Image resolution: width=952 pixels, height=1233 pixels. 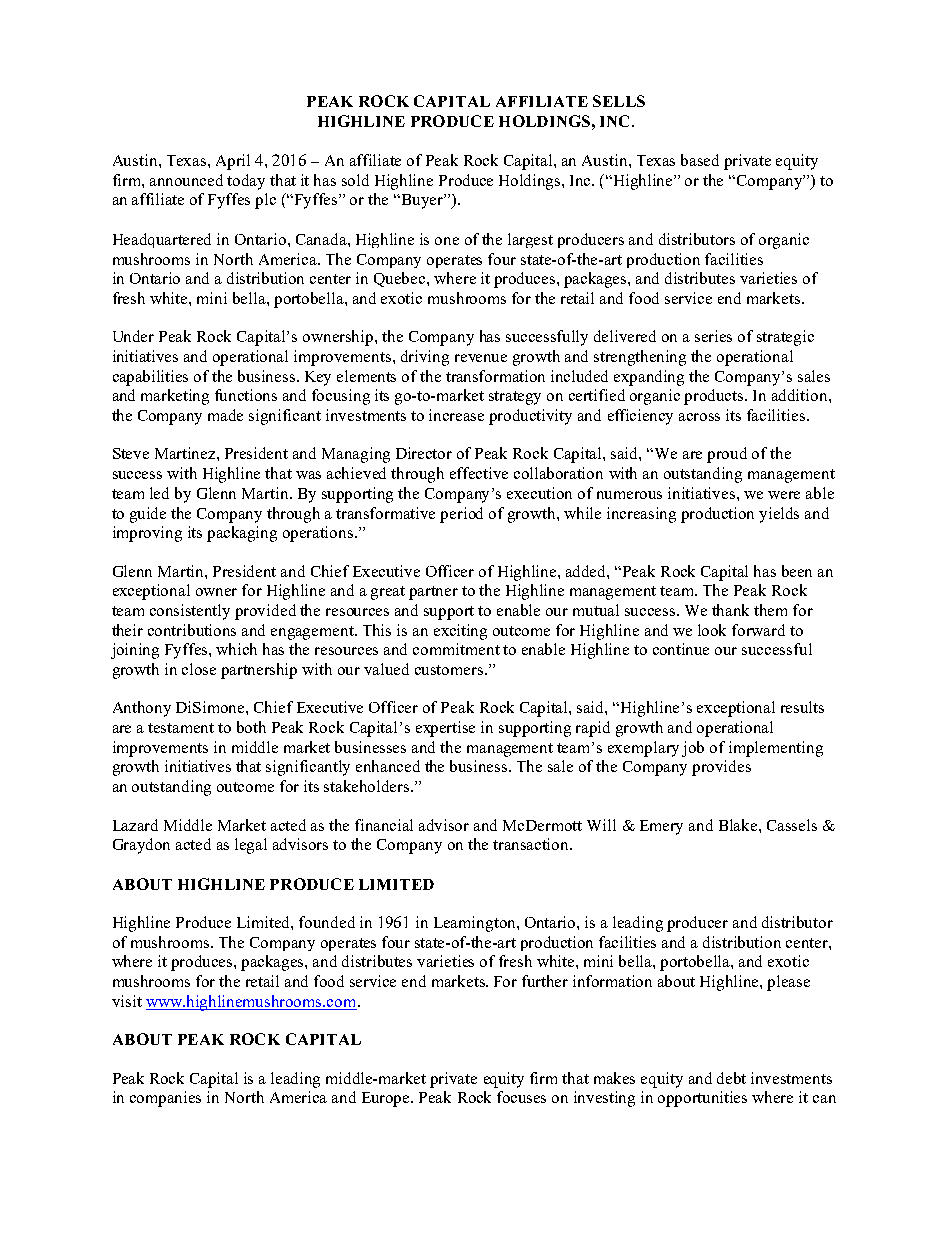 What do you see at coordinates (242, 534) in the image?
I see `packaging` at bounding box center [242, 534].
